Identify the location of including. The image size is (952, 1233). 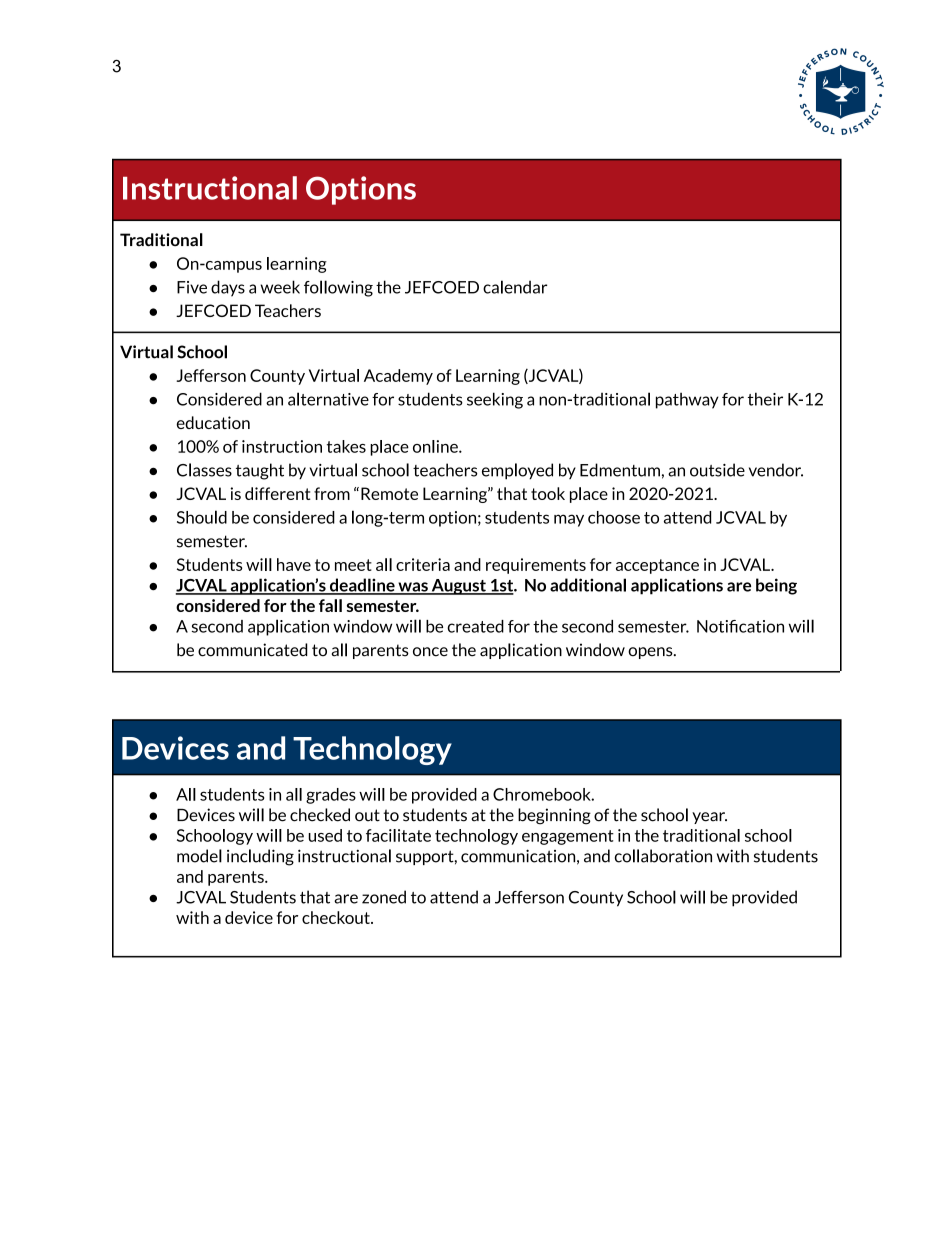
(260, 857).
